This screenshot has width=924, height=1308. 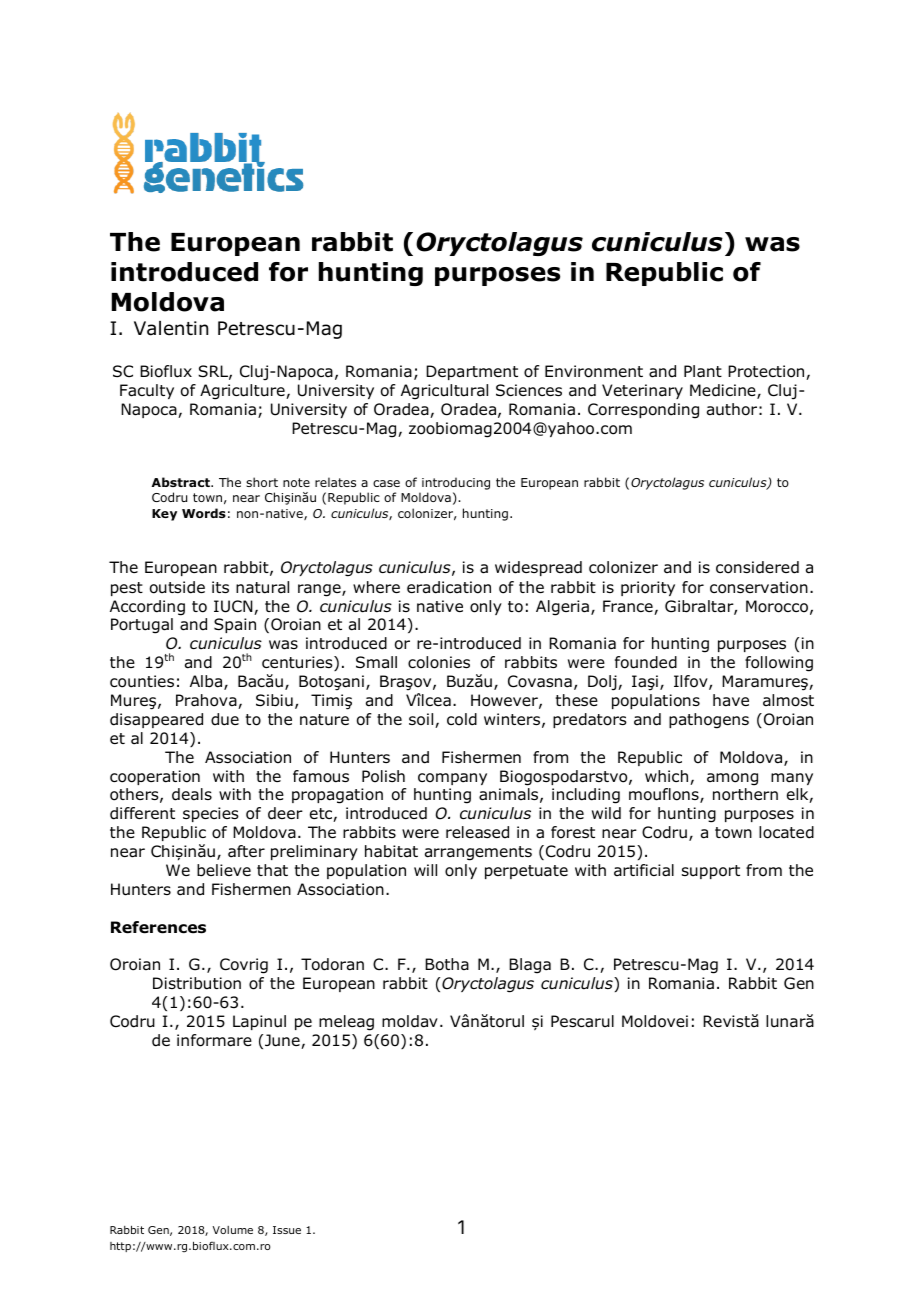 I want to click on support, so click(x=711, y=872).
